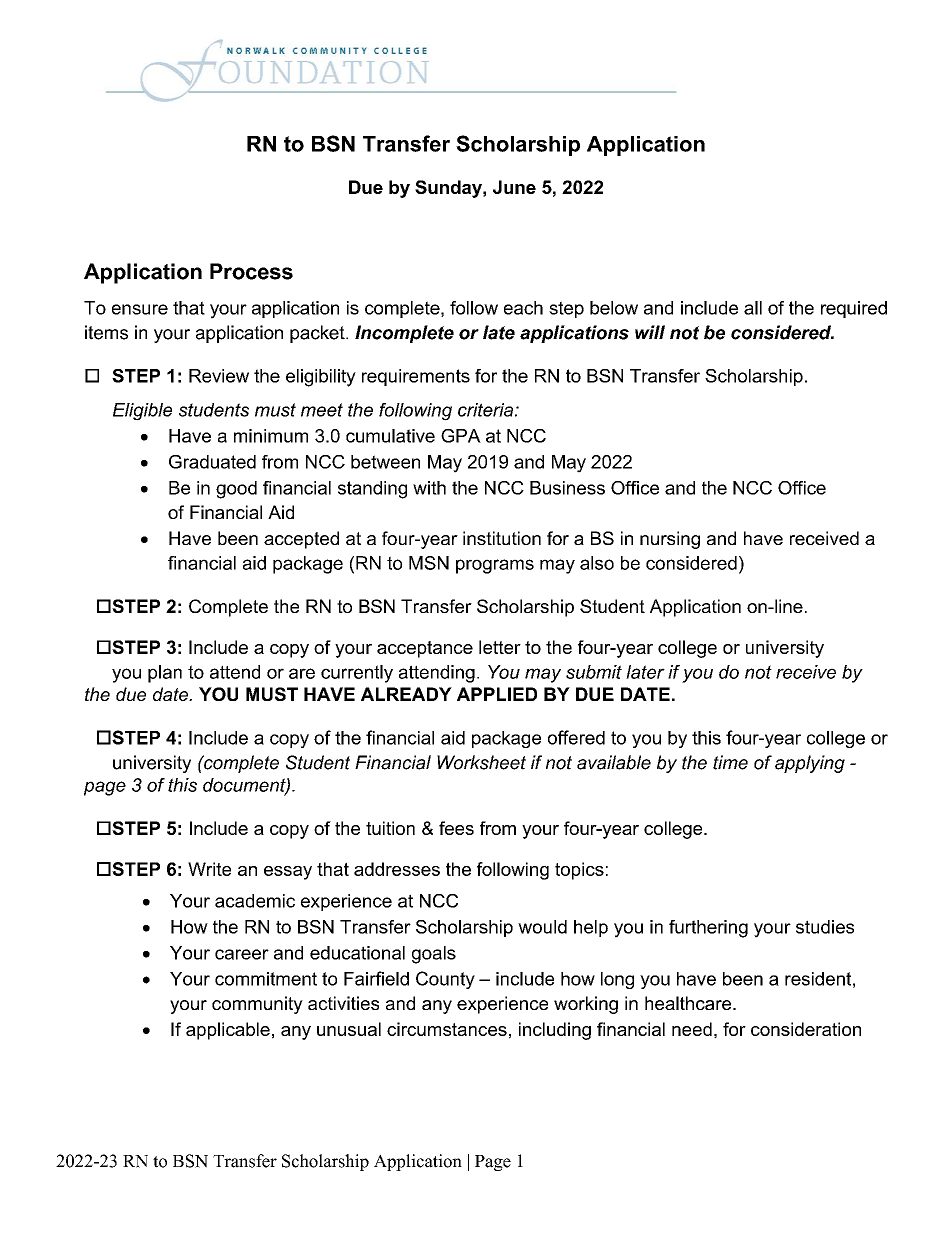 The height and width of the page is (1233, 952). I want to click on consideration, so click(806, 1029).
